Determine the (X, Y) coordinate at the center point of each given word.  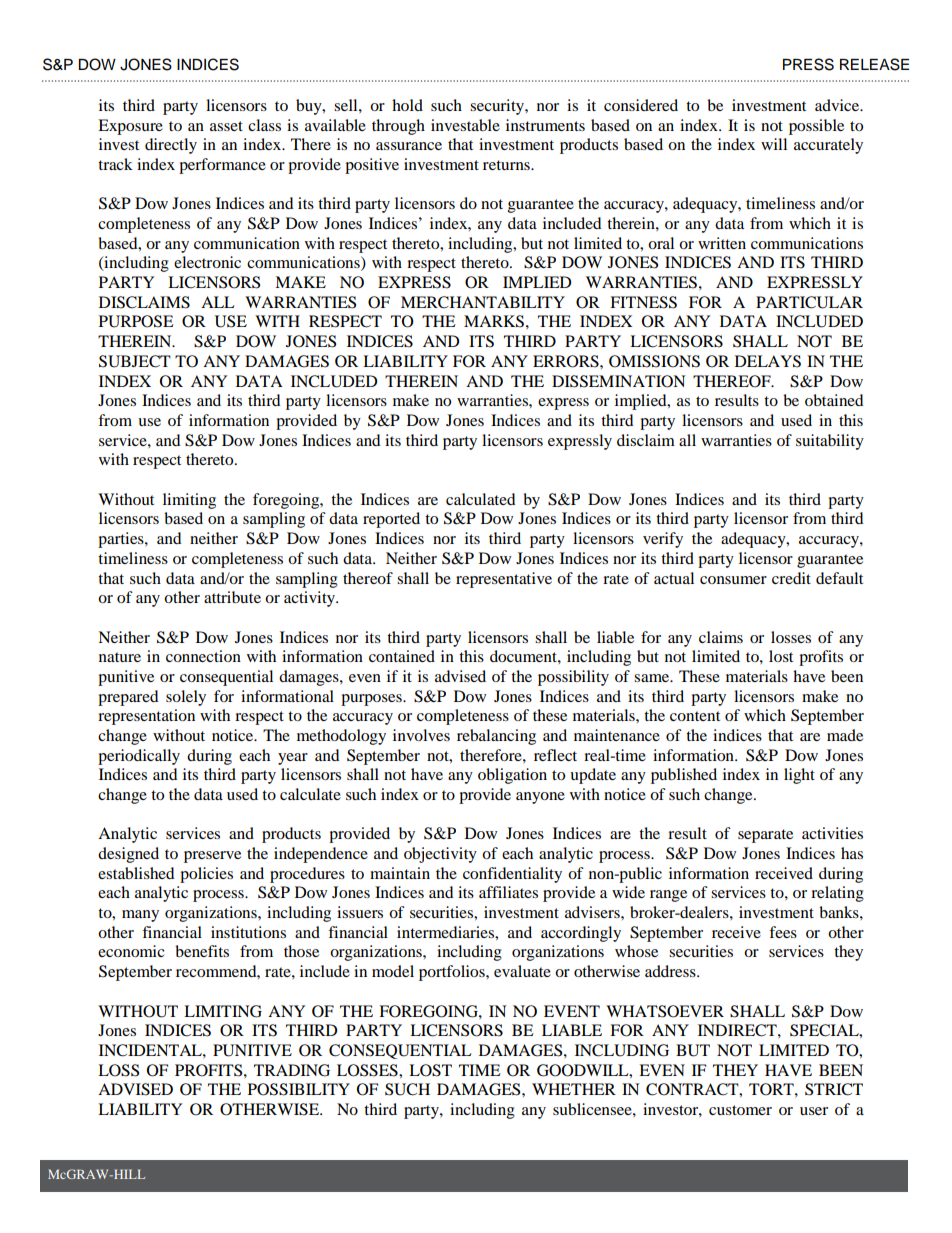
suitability (830, 442)
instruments (545, 125)
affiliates (508, 892)
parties (122, 540)
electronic (207, 262)
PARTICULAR (809, 302)
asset (226, 126)
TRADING (292, 1070)
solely (186, 698)
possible (816, 127)
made (845, 735)
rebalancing (496, 737)
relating (837, 894)
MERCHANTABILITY (483, 302)
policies (206, 875)
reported (391, 520)
